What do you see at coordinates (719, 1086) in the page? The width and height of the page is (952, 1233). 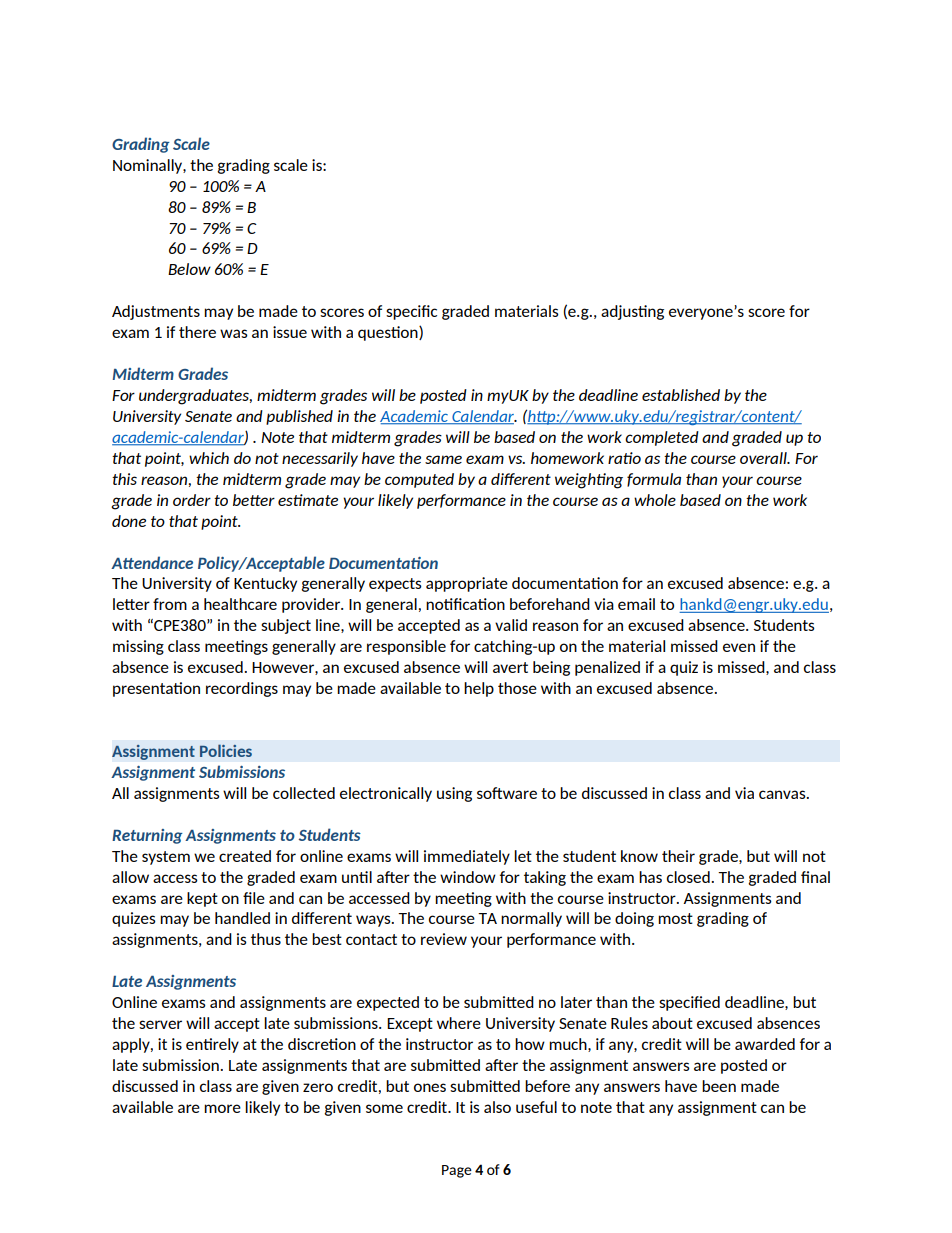 I see `been` at bounding box center [719, 1086].
